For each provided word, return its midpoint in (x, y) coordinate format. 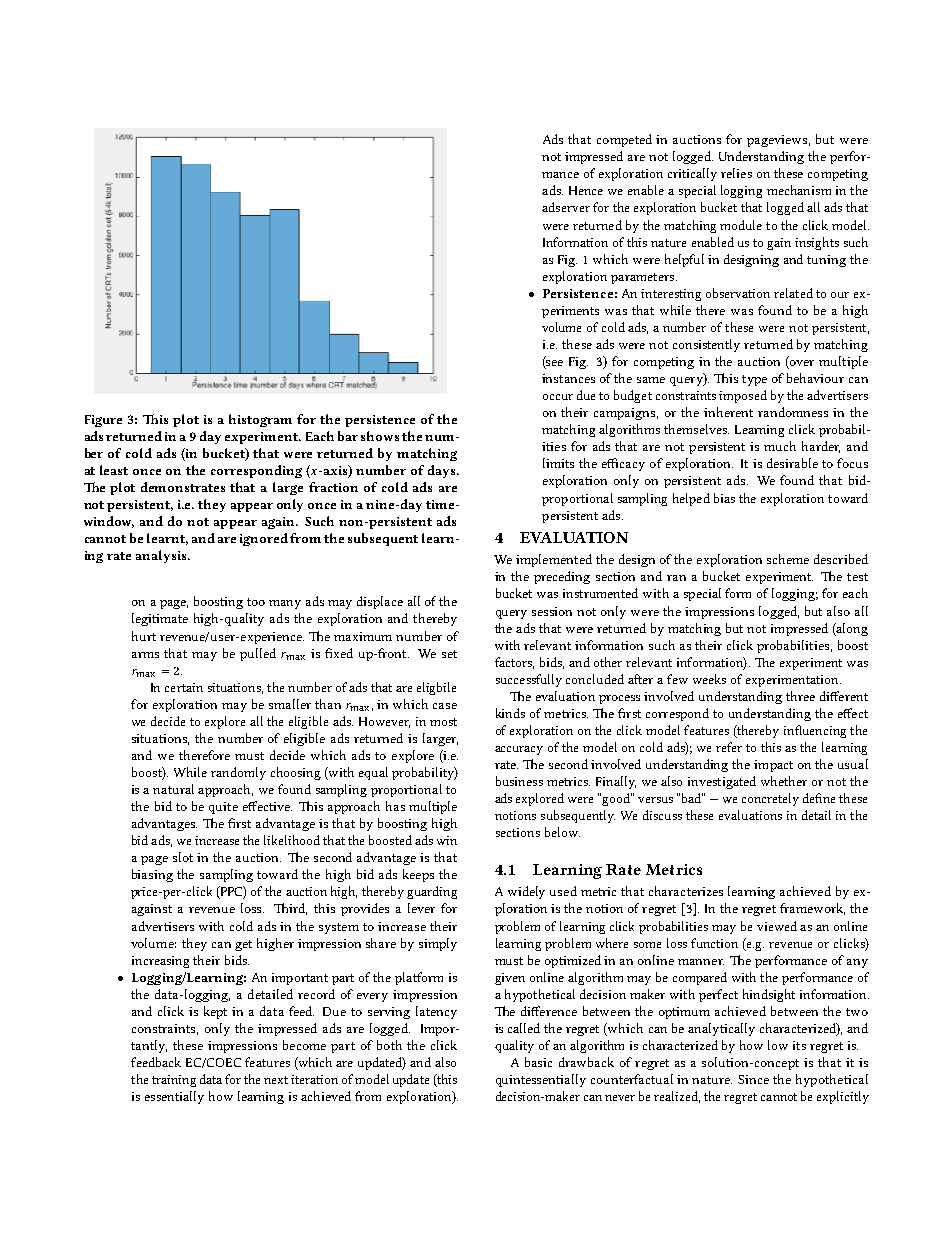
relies (736, 173)
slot (183, 857)
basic (538, 1062)
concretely (770, 799)
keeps (418, 875)
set (449, 654)
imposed (743, 396)
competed (624, 140)
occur (558, 397)
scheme (788, 559)
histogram (260, 420)
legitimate (160, 619)
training (174, 1081)
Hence (586, 190)
